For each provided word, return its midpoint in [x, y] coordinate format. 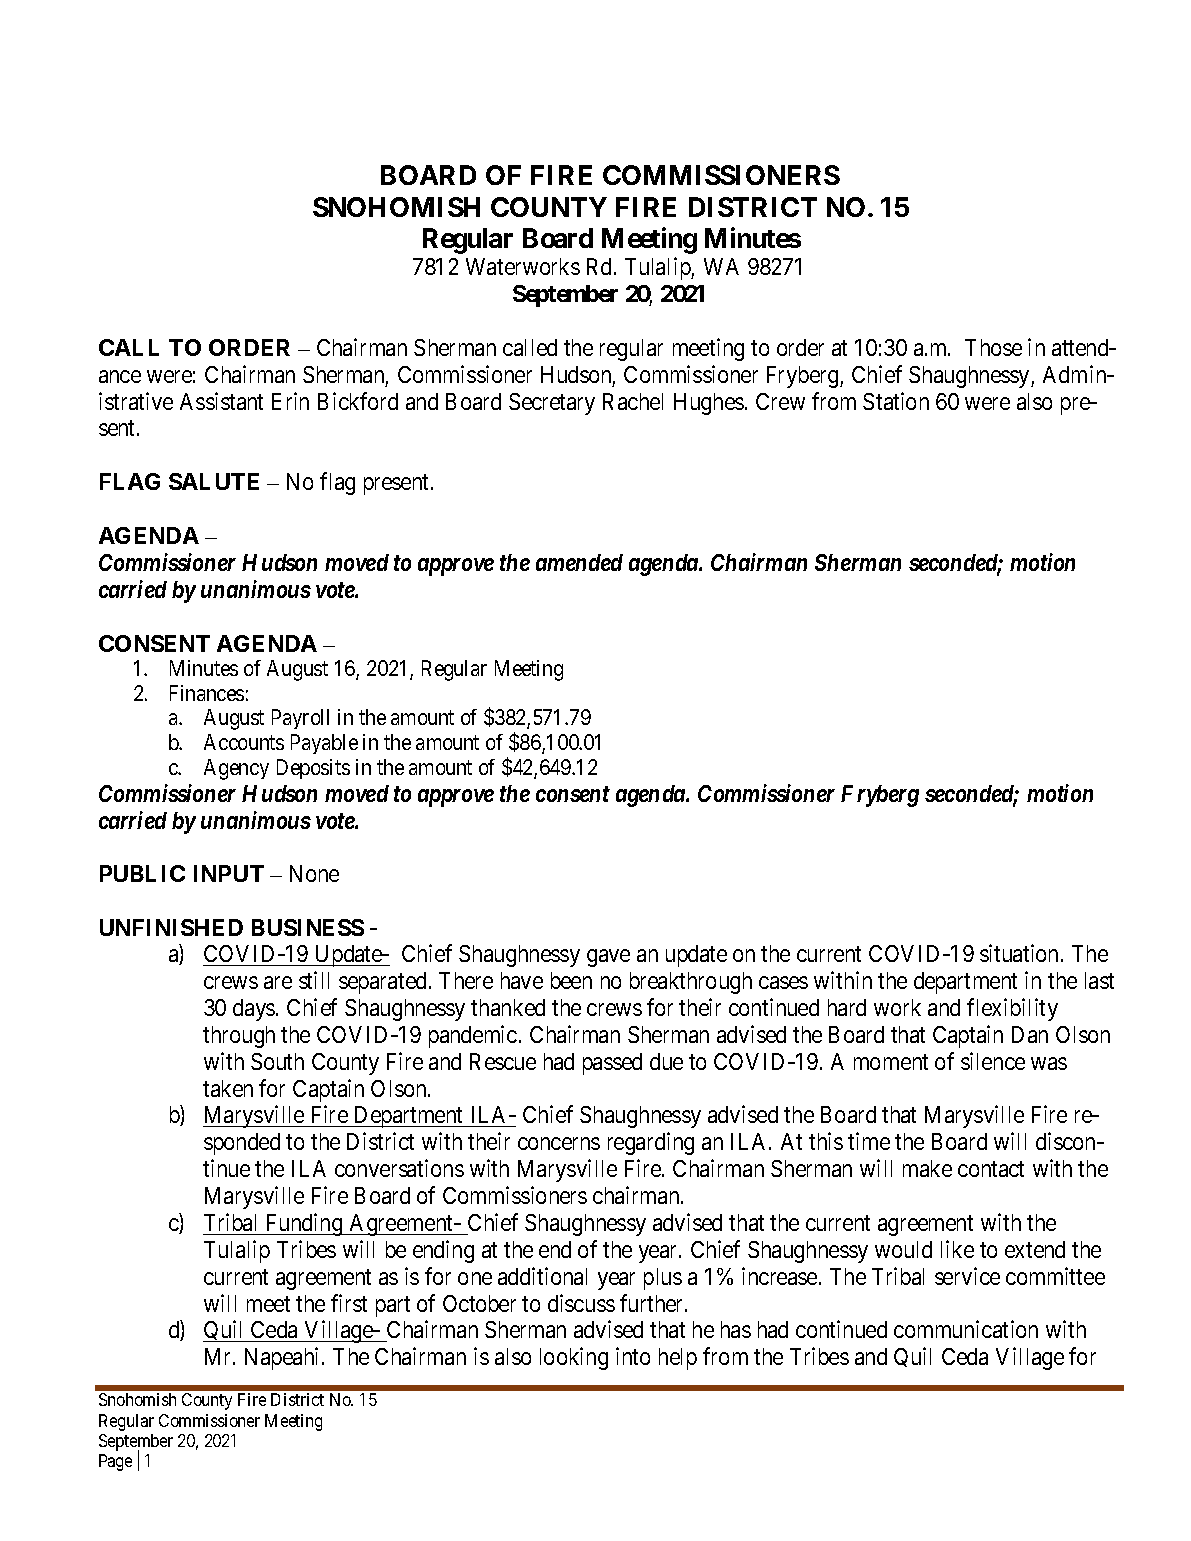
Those [993, 347]
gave [608, 958]
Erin [290, 401]
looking [574, 1358]
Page [115, 1462]
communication [966, 1329]
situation [1021, 953]
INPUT [229, 873]
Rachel [633, 401]
